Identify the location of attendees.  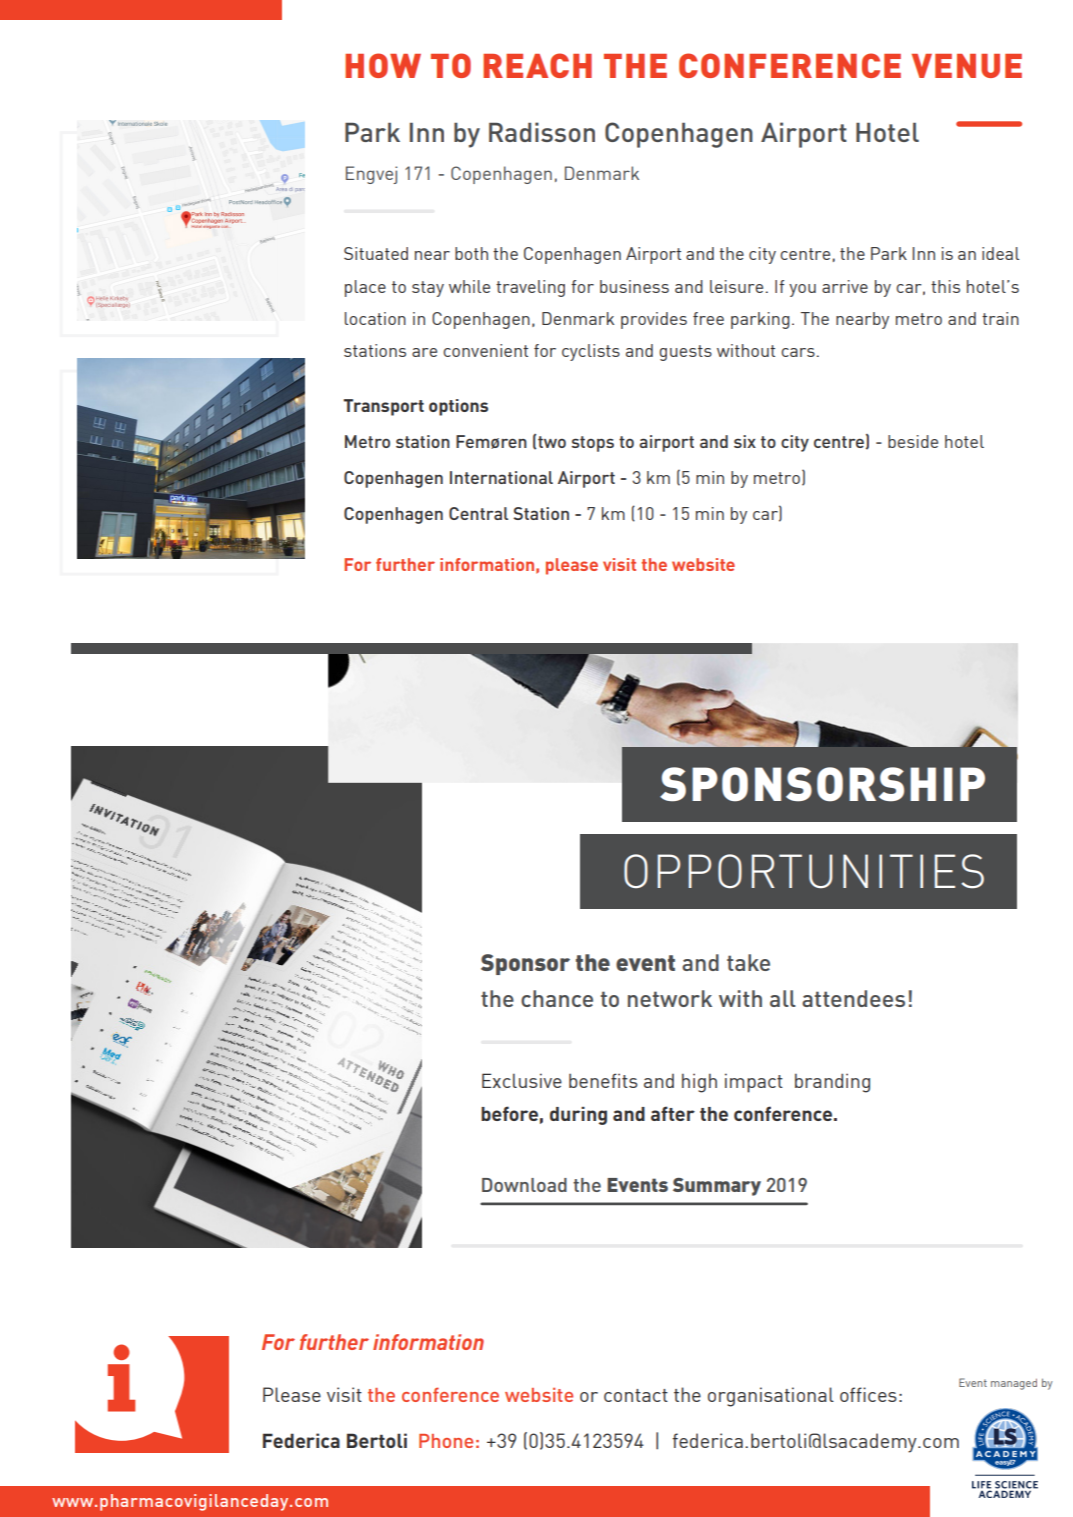
(853, 998).
